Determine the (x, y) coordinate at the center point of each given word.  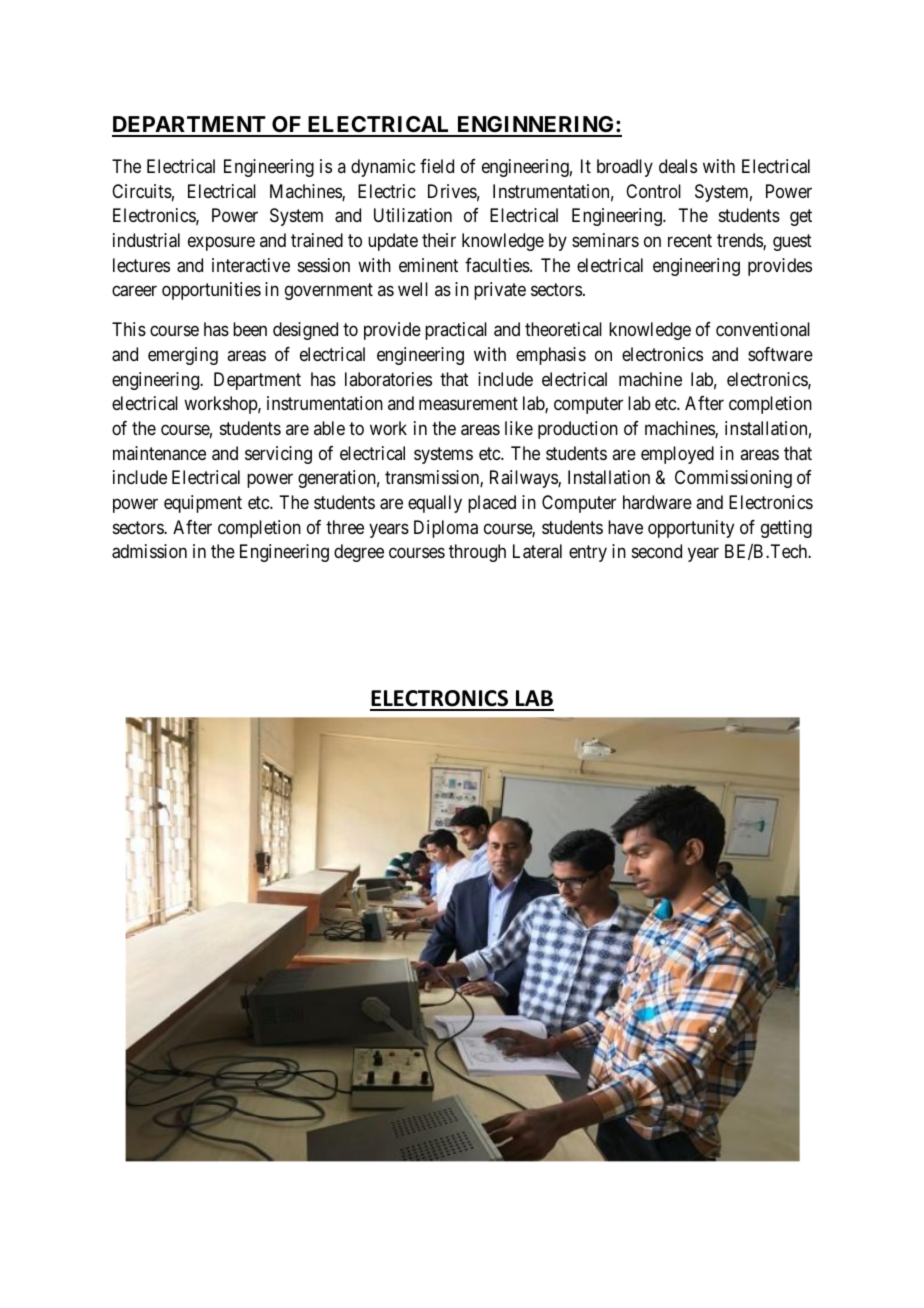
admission (149, 551)
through (477, 553)
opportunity (691, 529)
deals (678, 166)
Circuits (142, 191)
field (437, 166)
